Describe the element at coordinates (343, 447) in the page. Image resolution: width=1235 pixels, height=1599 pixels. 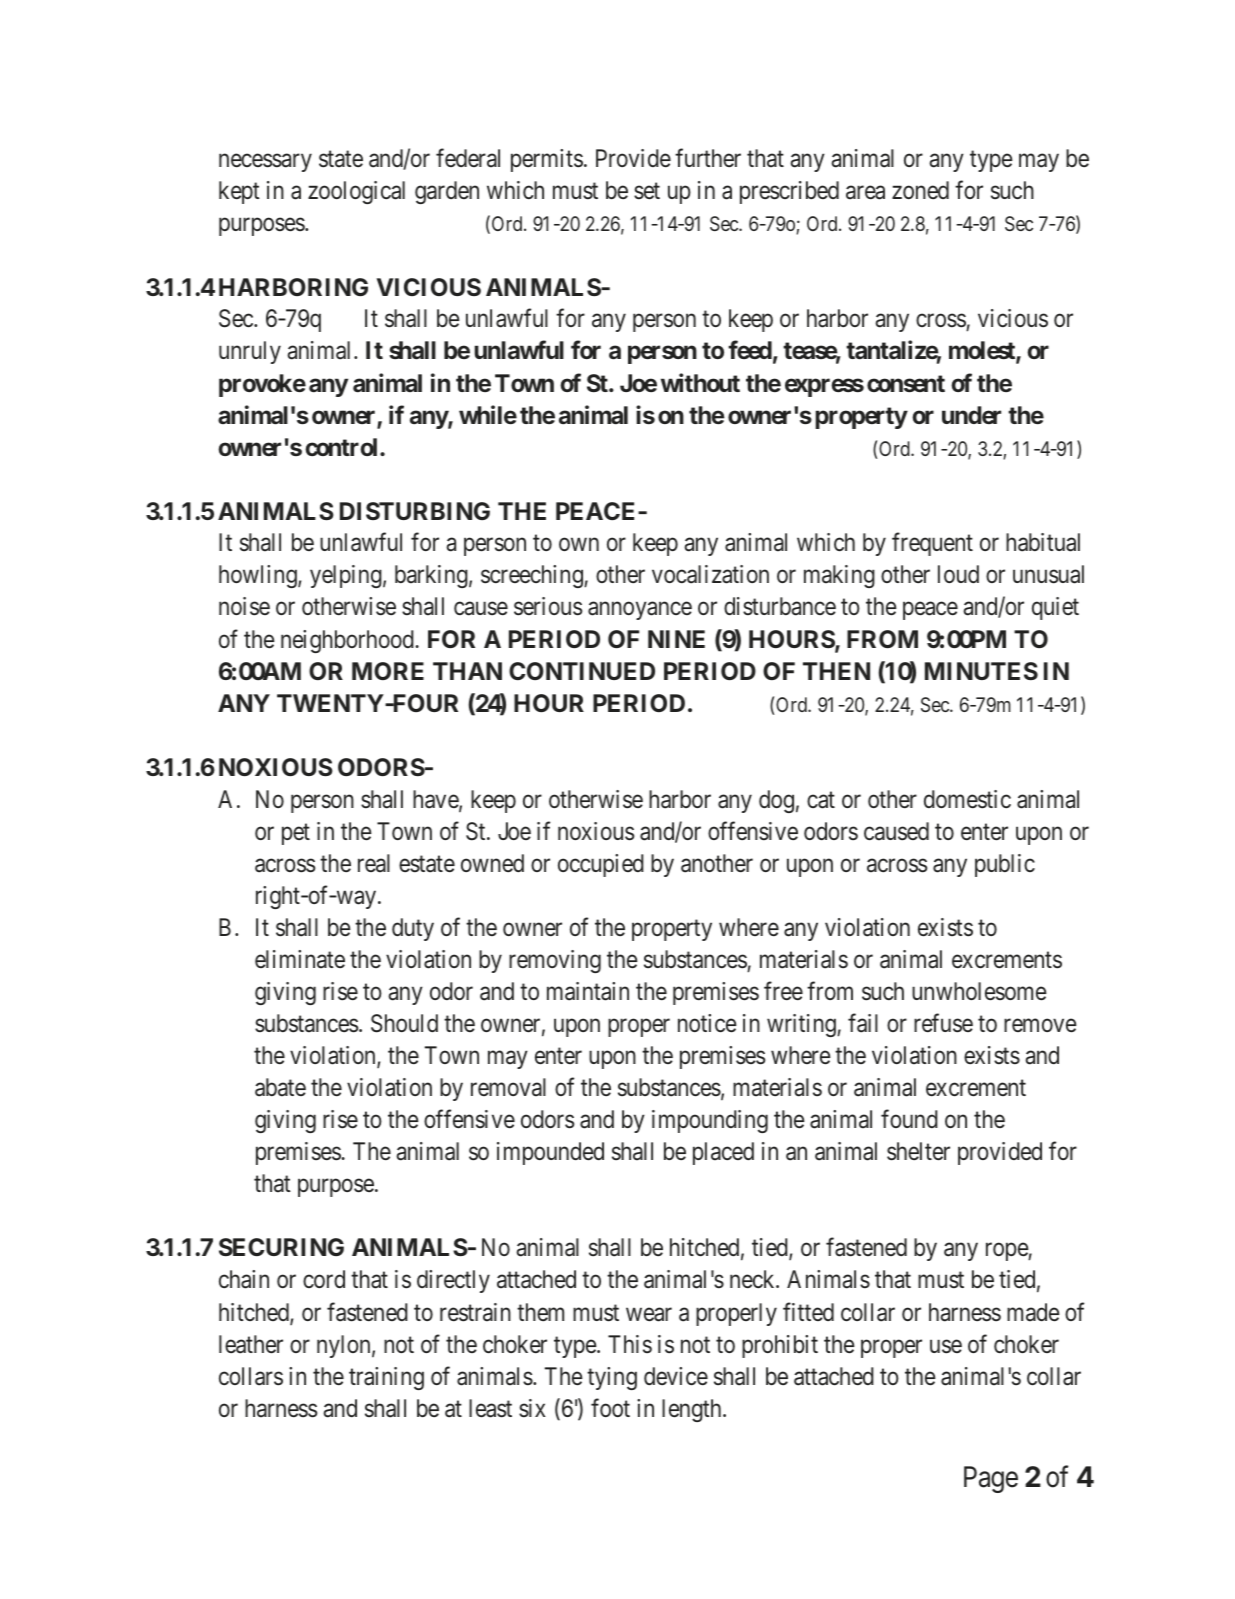
I see `control` at that location.
